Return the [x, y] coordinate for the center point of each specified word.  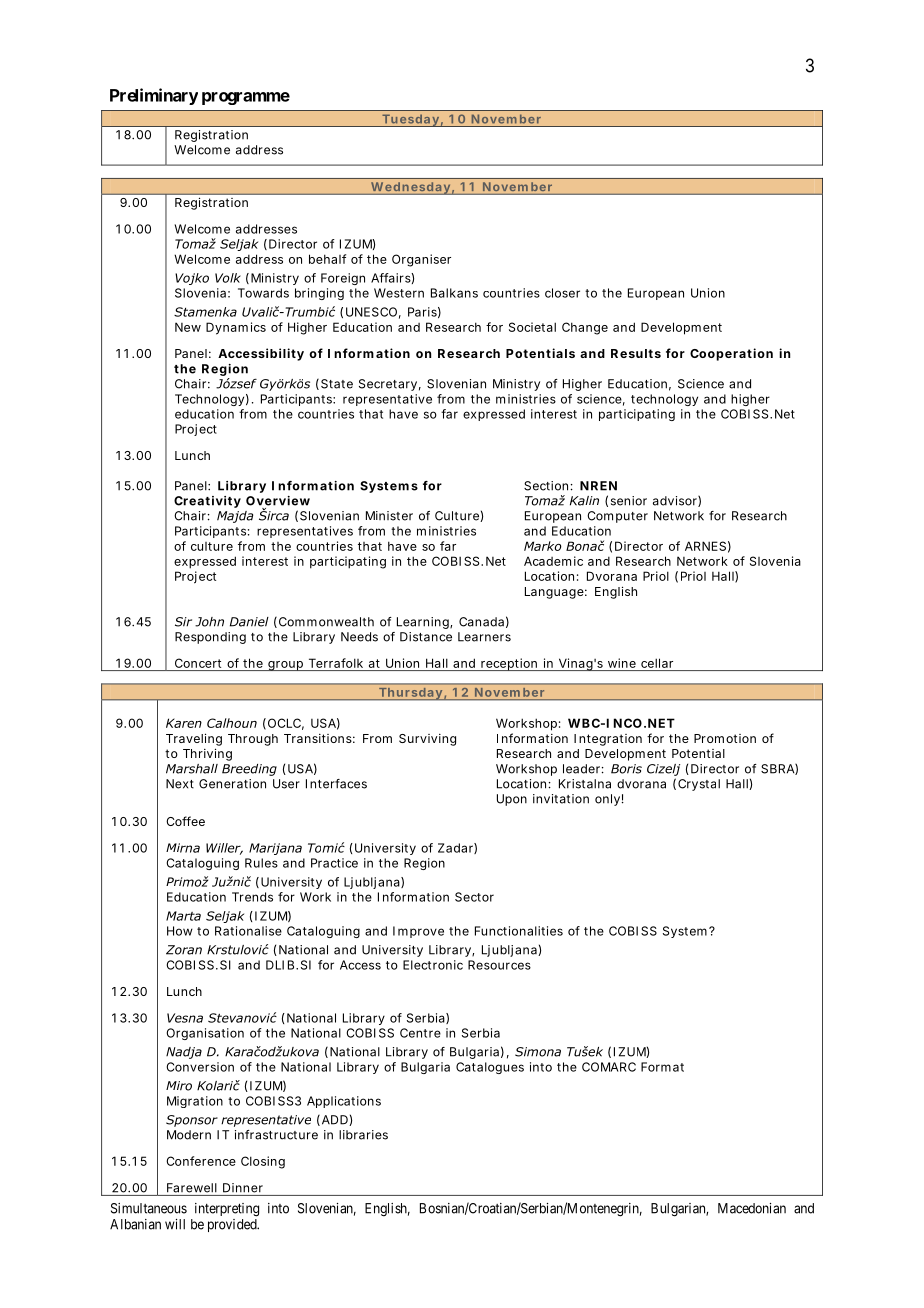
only [607, 800]
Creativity [207, 502]
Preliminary [154, 96]
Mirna [183, 848]
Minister [389, 516]
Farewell [192, 1188]
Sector [474, 897]
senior [629, 501]
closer [562, 293]
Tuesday [410, 120]
